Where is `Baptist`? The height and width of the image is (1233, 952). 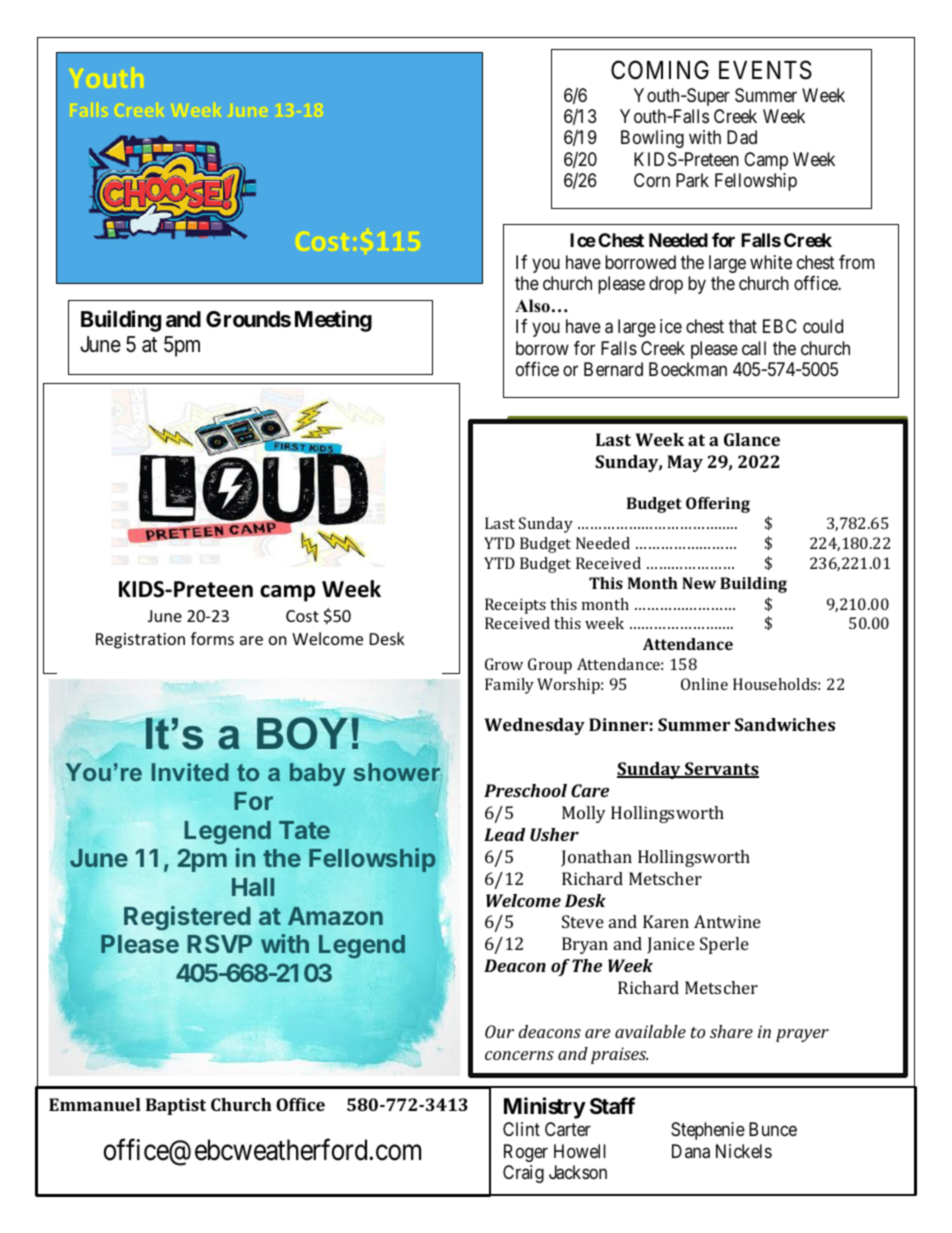 Baptist is located at coordinates (176, 1106).
